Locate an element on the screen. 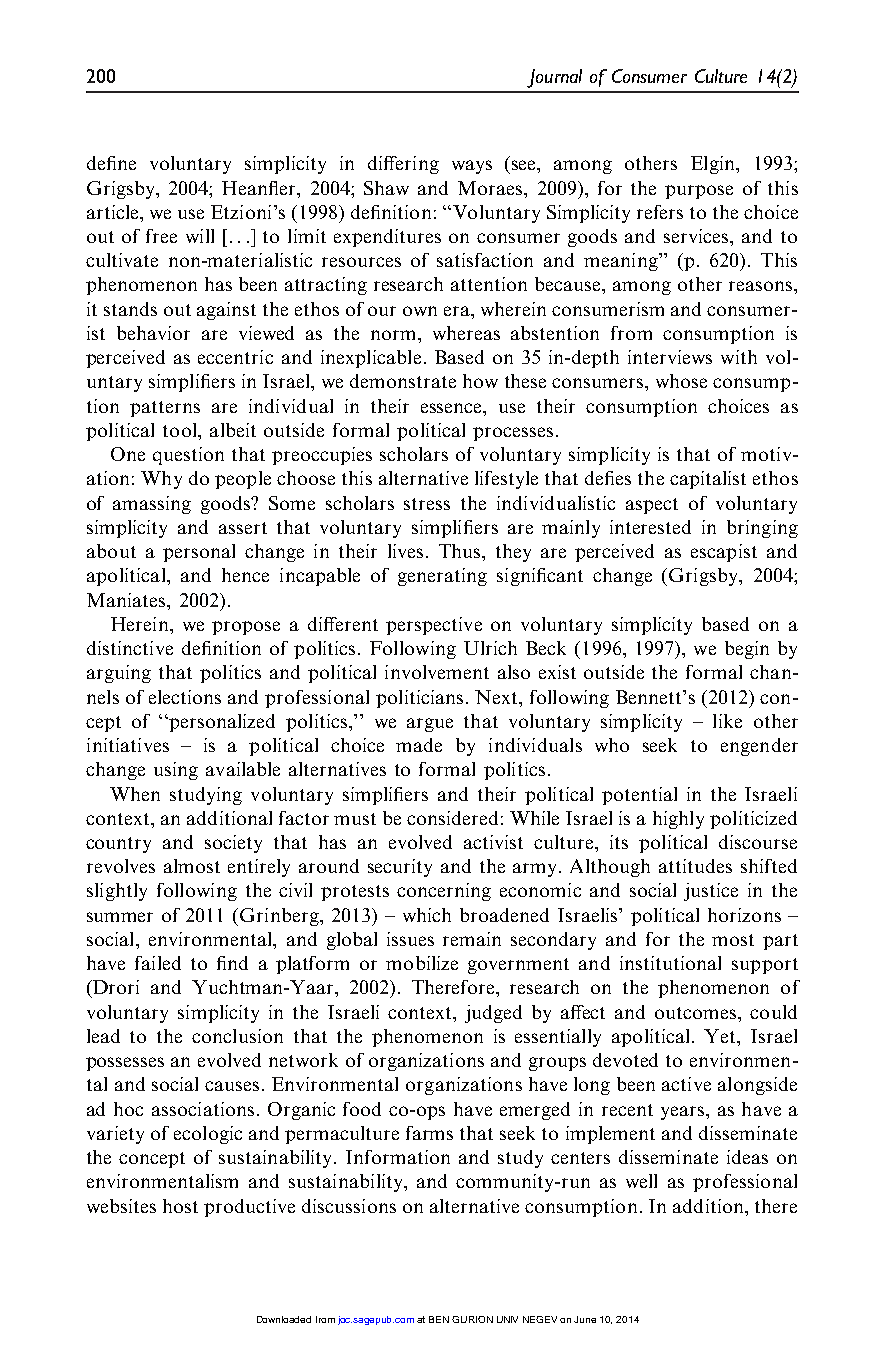 Image resolution: width=896 pixels, height=1345 pixels. essence is located at coordinates (453, 408).
